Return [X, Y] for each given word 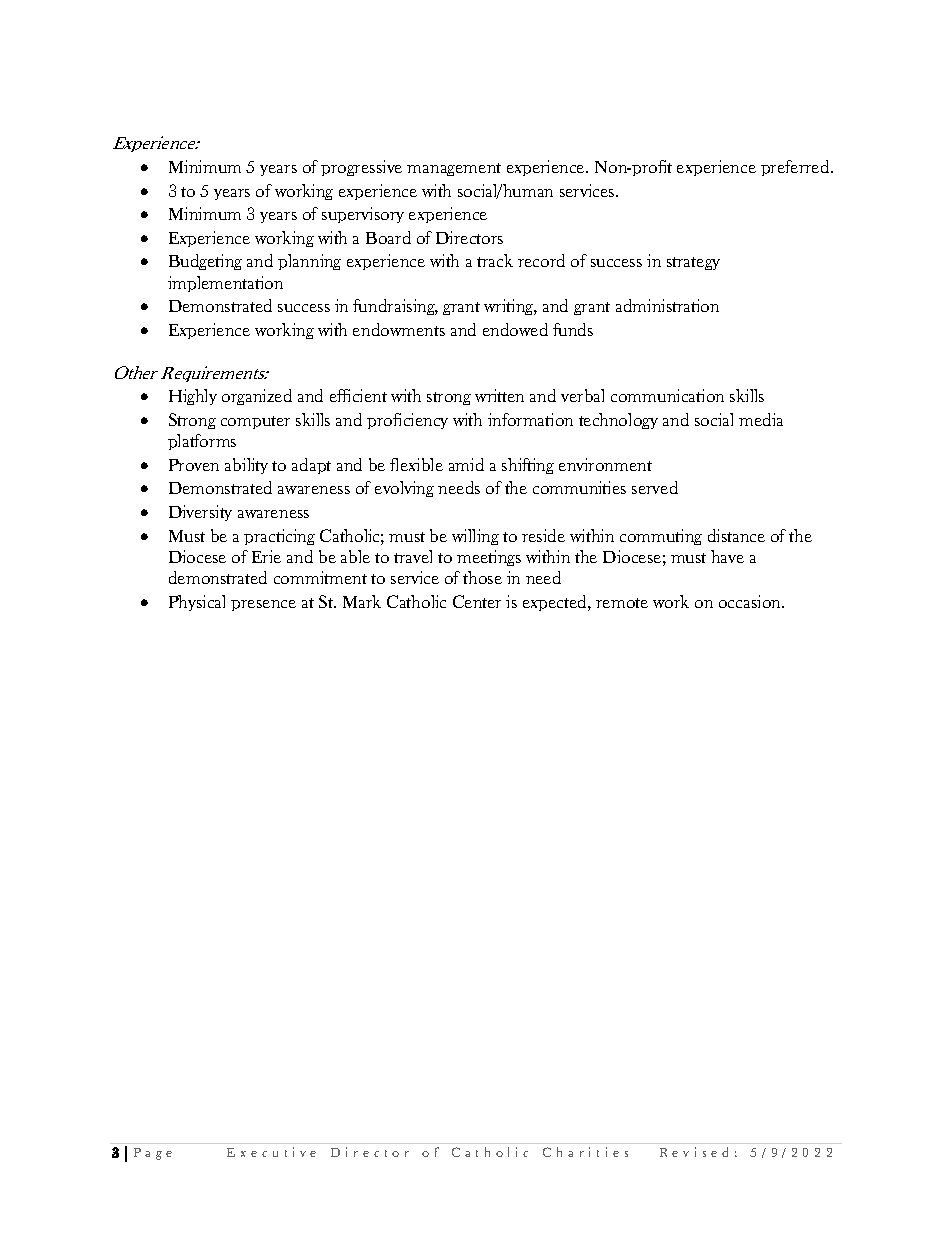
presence [263, 605]
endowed [515, 329]
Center [477, 601]
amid [466, 464]
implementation [225, 284]
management [454, 169]
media [761, 419]
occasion [751, 601]
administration [667, 305]
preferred [796, 168]
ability [246, 466]
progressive [361, 168]
